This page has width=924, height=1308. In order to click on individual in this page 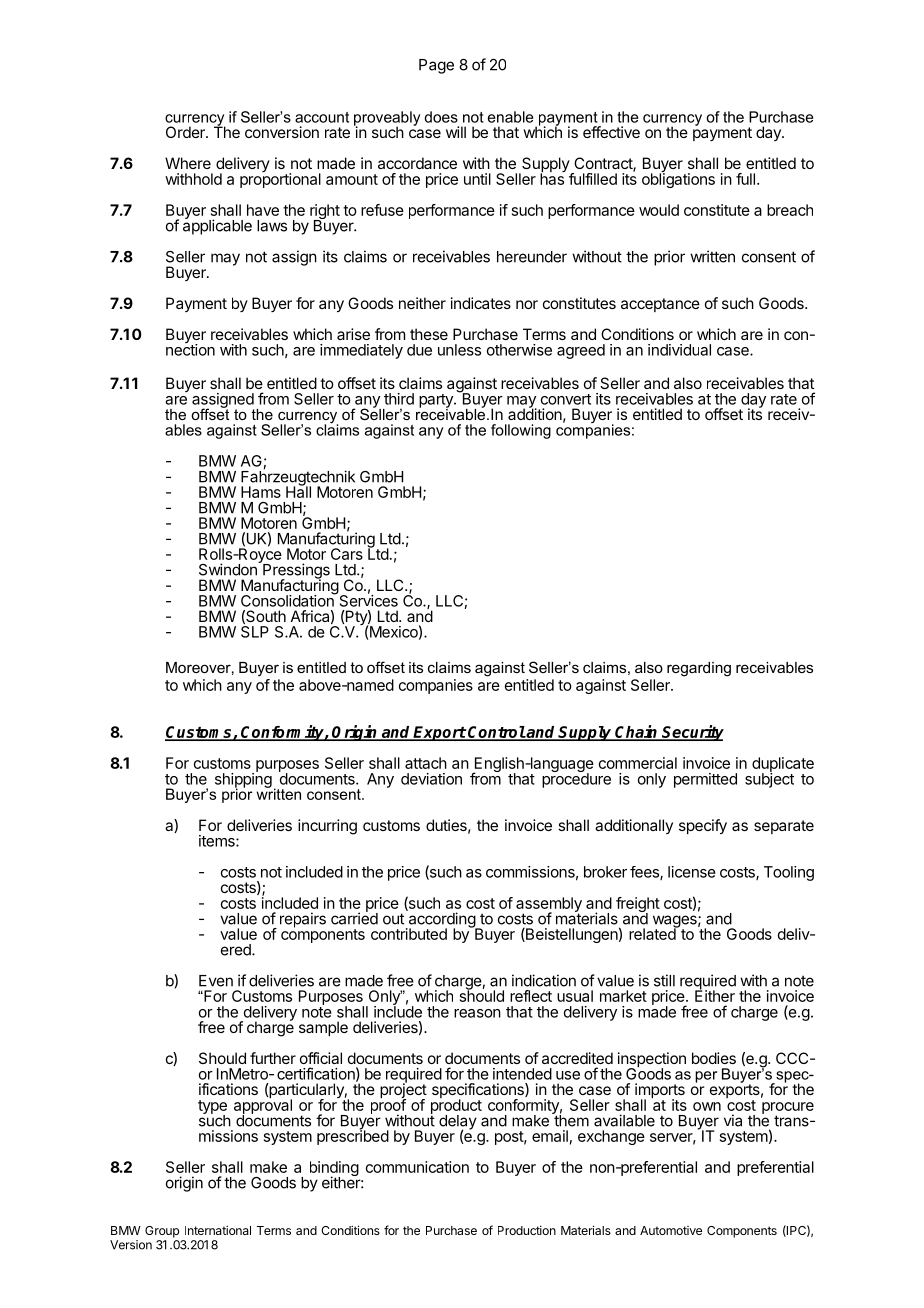, I will do `click(679, 350)`.
